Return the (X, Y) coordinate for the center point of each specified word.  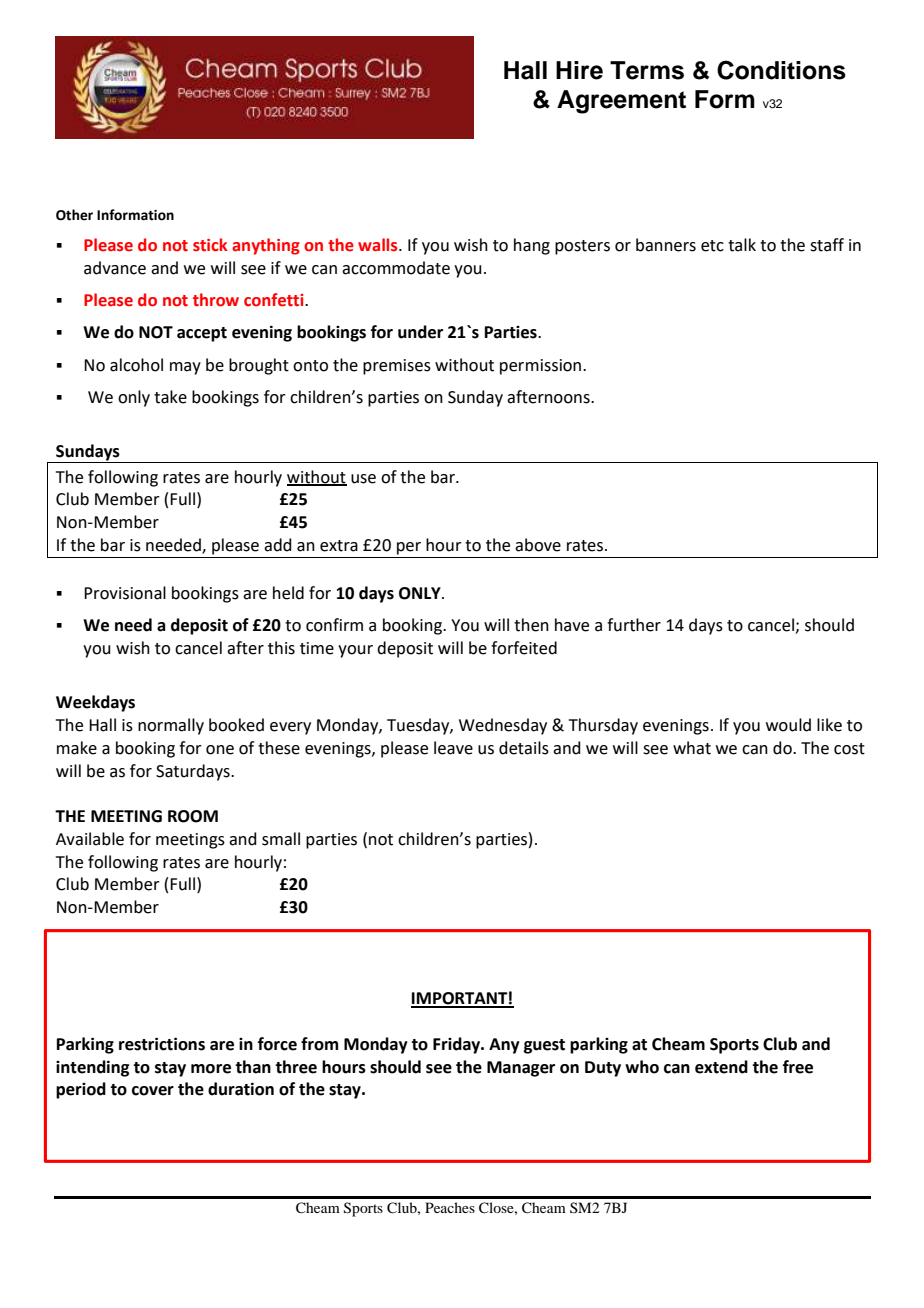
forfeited (524, 648)
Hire (579, 70)
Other (74, 215)
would (788, 725)
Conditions (781, 70)
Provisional (125, 593)
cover (153, 1091)
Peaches (450, 1207)
